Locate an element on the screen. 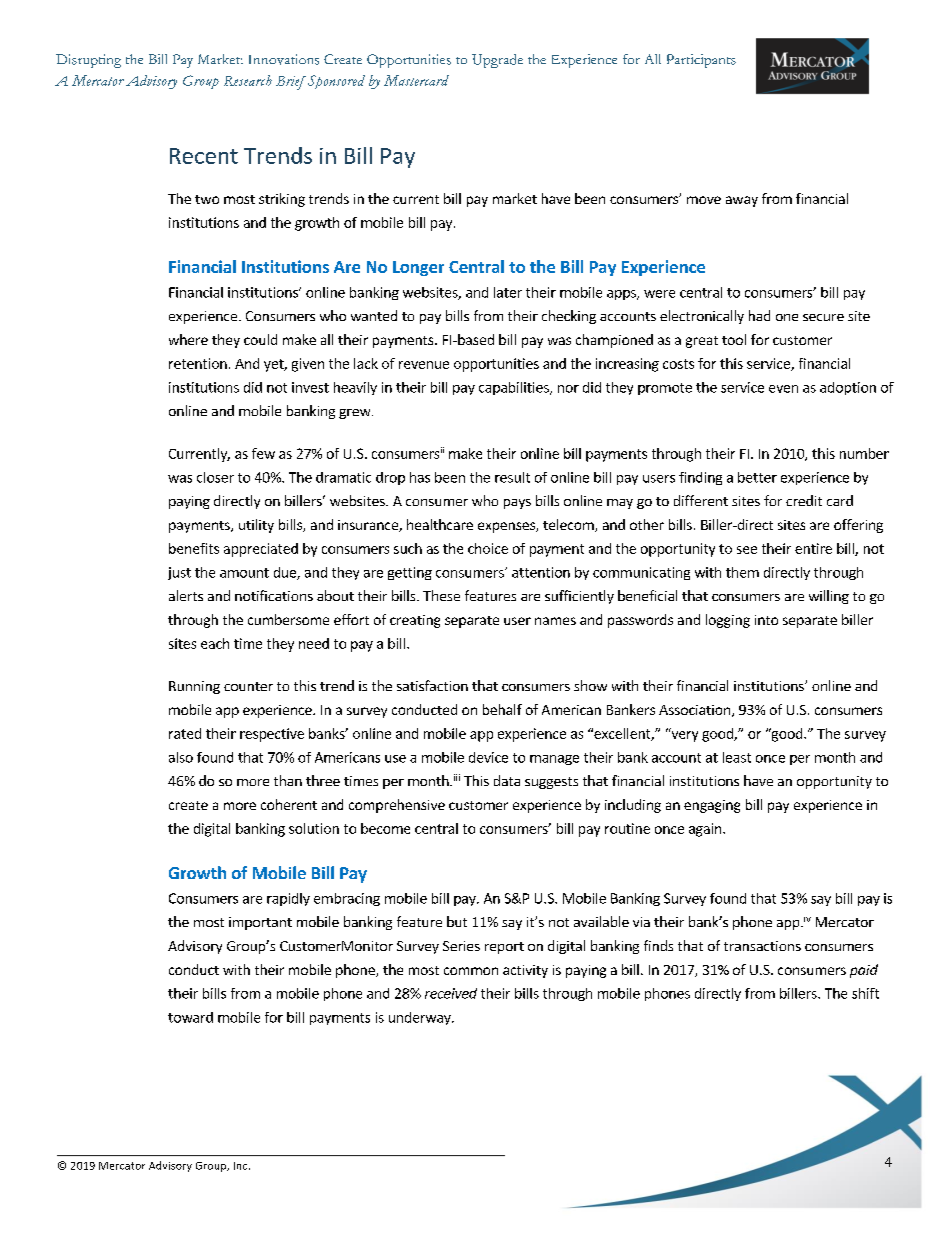 The width and height of the screenshot is (952, 1233). toward is located at coordinates (190, 1017).
